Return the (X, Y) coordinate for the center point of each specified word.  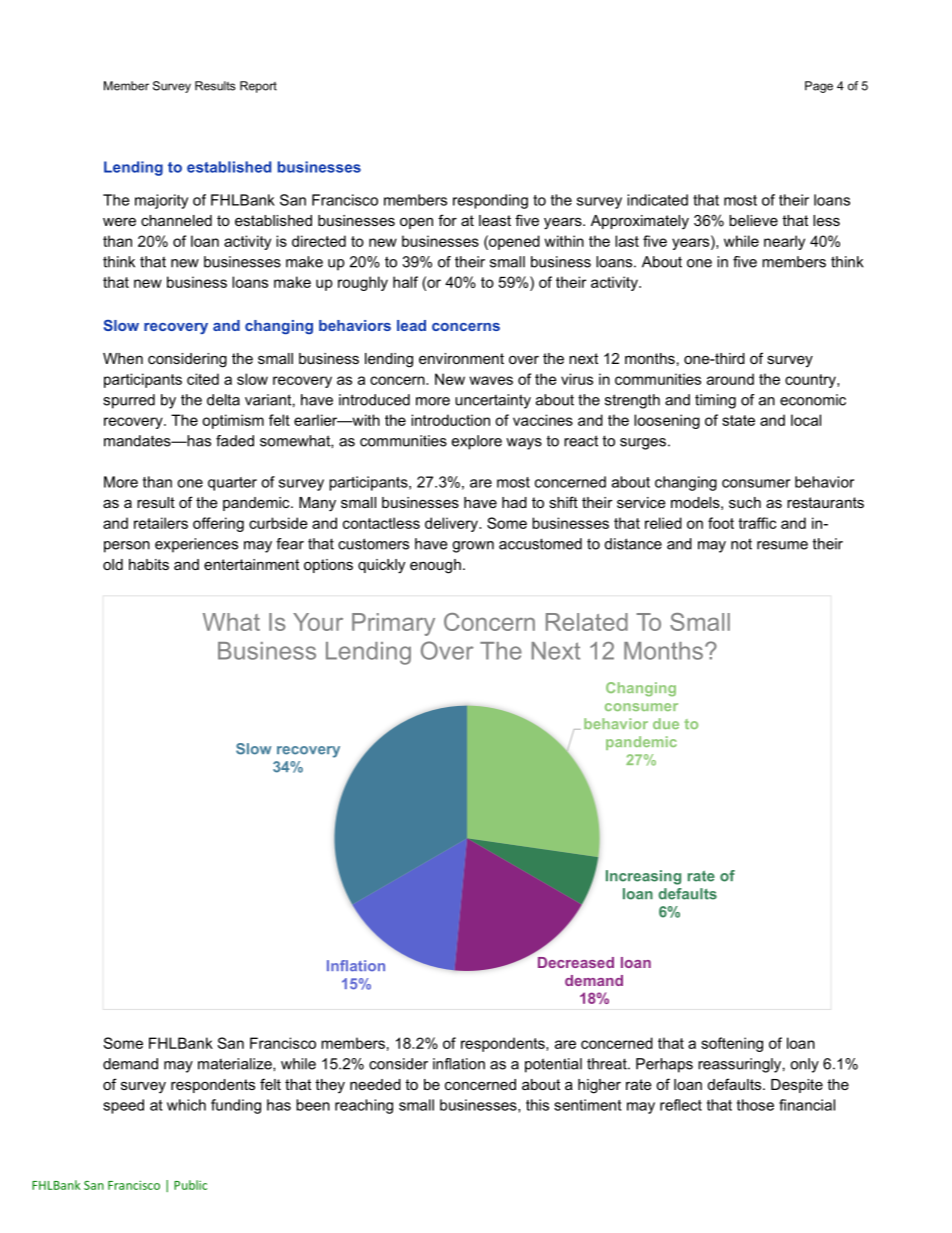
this (537, 1105)
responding (490, 201)
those (755, 1105)
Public (190, 1185)
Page (819, 87)
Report (258, 87)
